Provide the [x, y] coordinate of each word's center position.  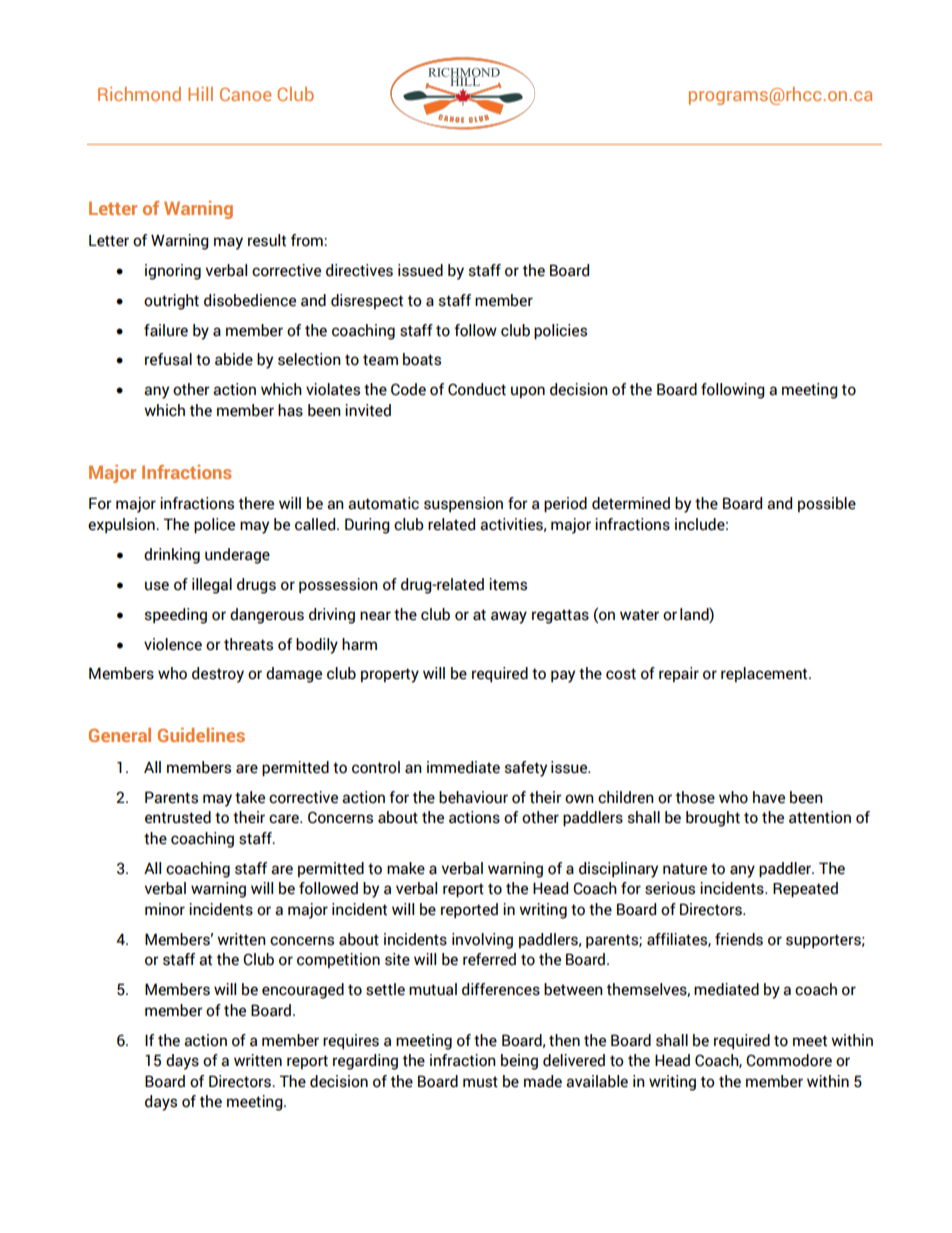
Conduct [477, 389]
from [308, 240]
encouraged [303, 991]
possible [827, 504]
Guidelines [201, 735]
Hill [200, 94]
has [290, 410]
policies [560, 331]
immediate [463, 767]
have [769, 797]
